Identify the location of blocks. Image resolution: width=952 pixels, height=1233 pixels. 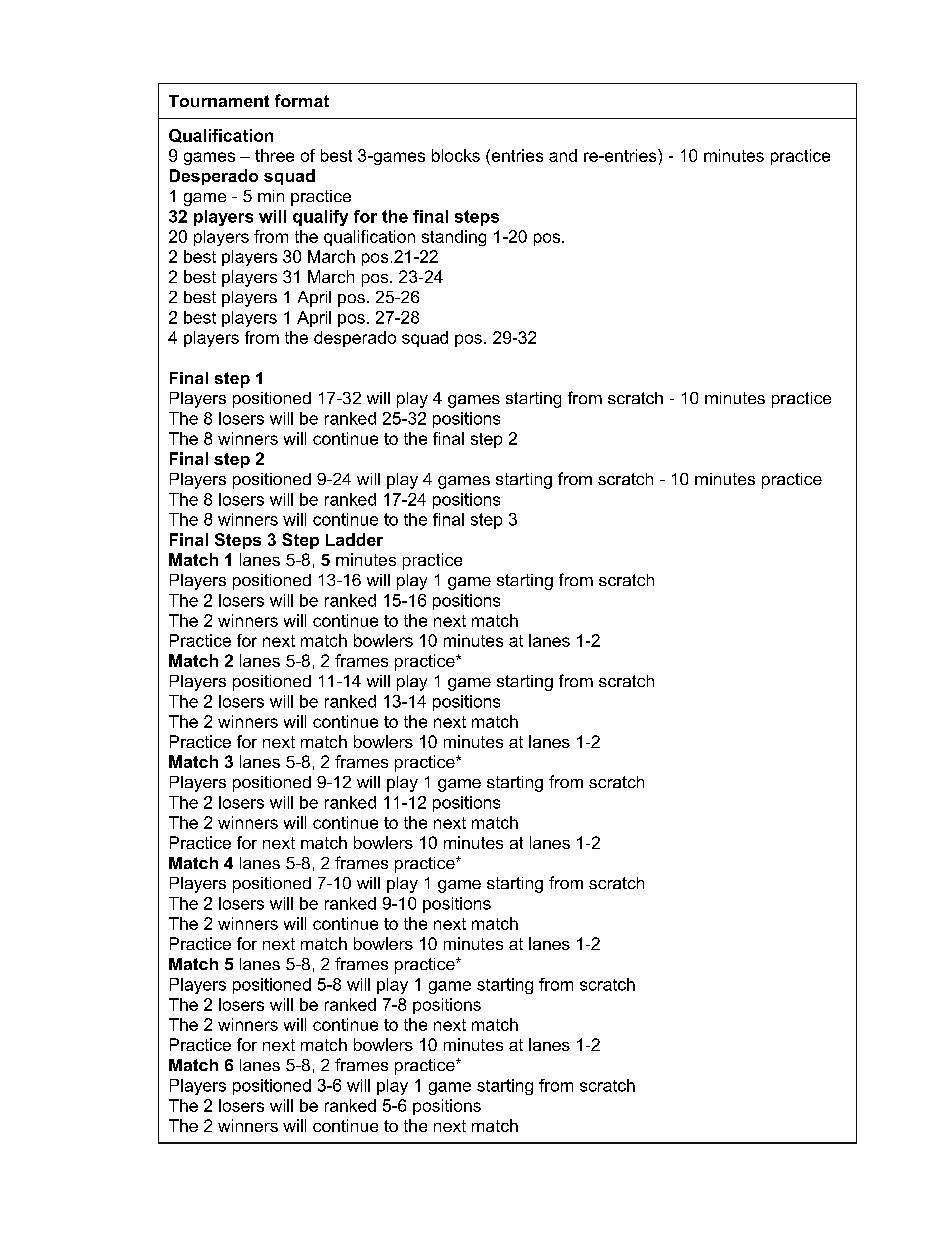
(456, 155).
